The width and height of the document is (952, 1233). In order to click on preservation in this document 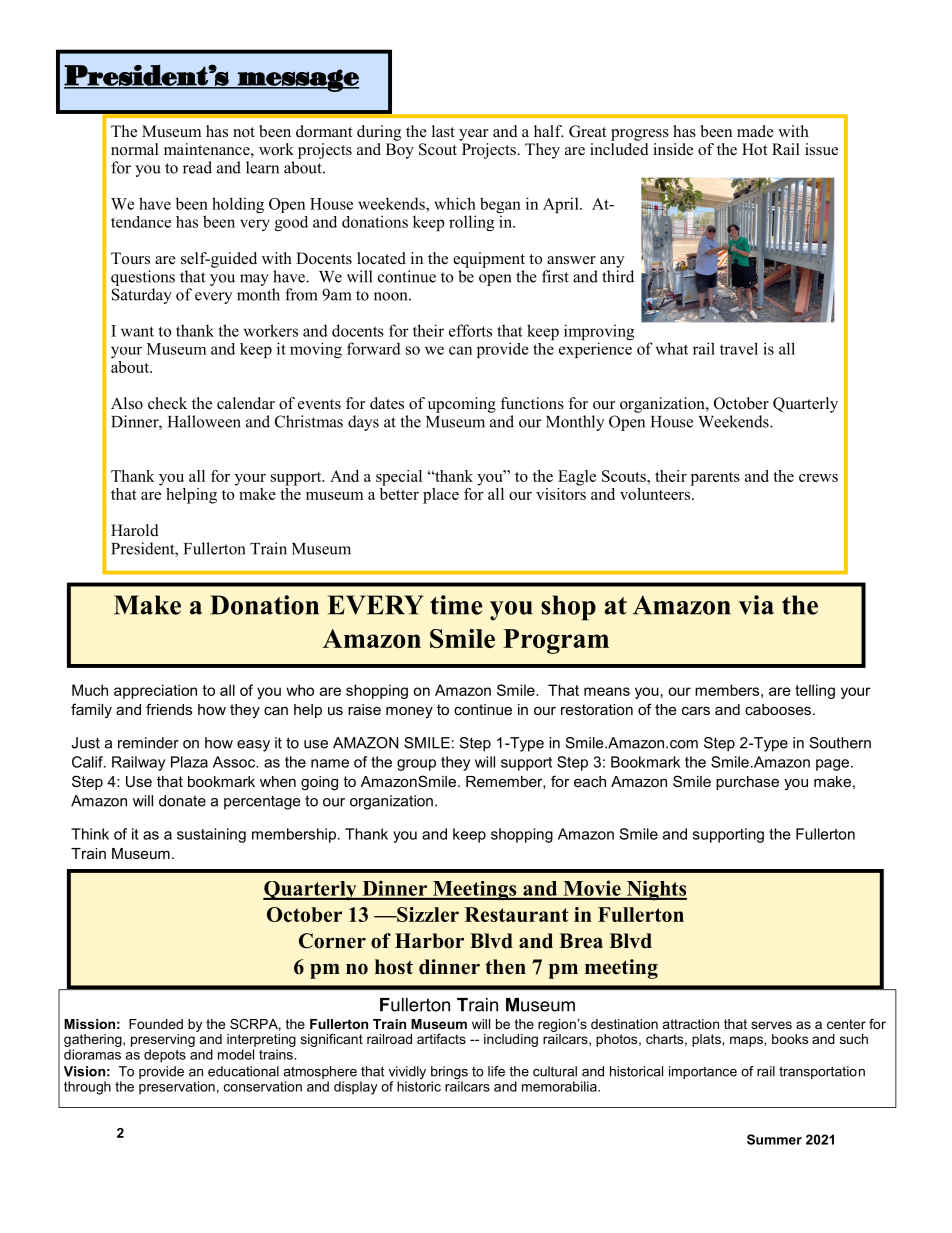, I will do `click(177, 1087)`.
